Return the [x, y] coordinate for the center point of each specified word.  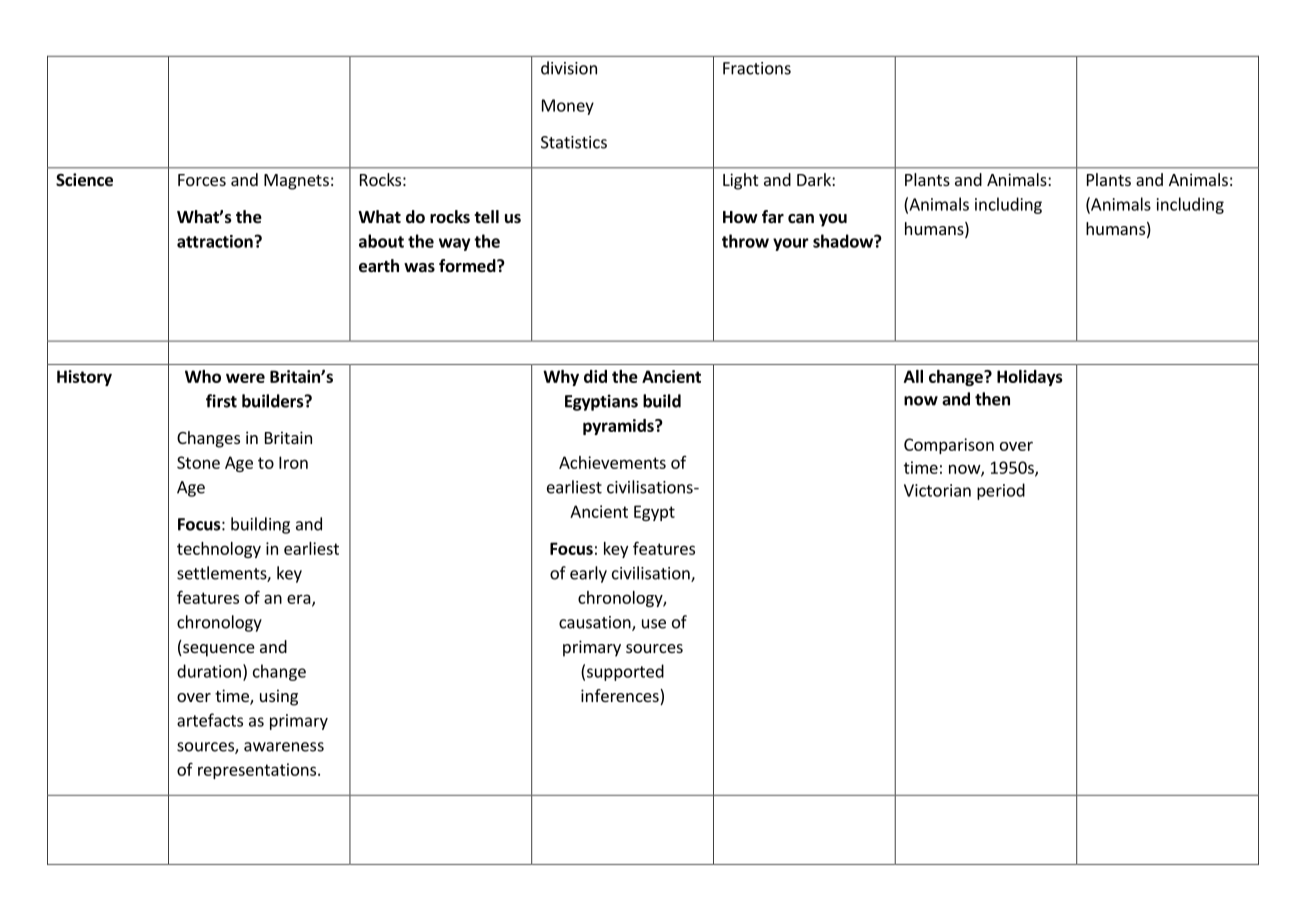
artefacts [210, 720]
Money [568, 107]
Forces [202, 180]
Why [561, 378]
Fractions [757, 68]
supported [625, 672]
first [221, 401]
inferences [621, 697]
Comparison [949, 446]
